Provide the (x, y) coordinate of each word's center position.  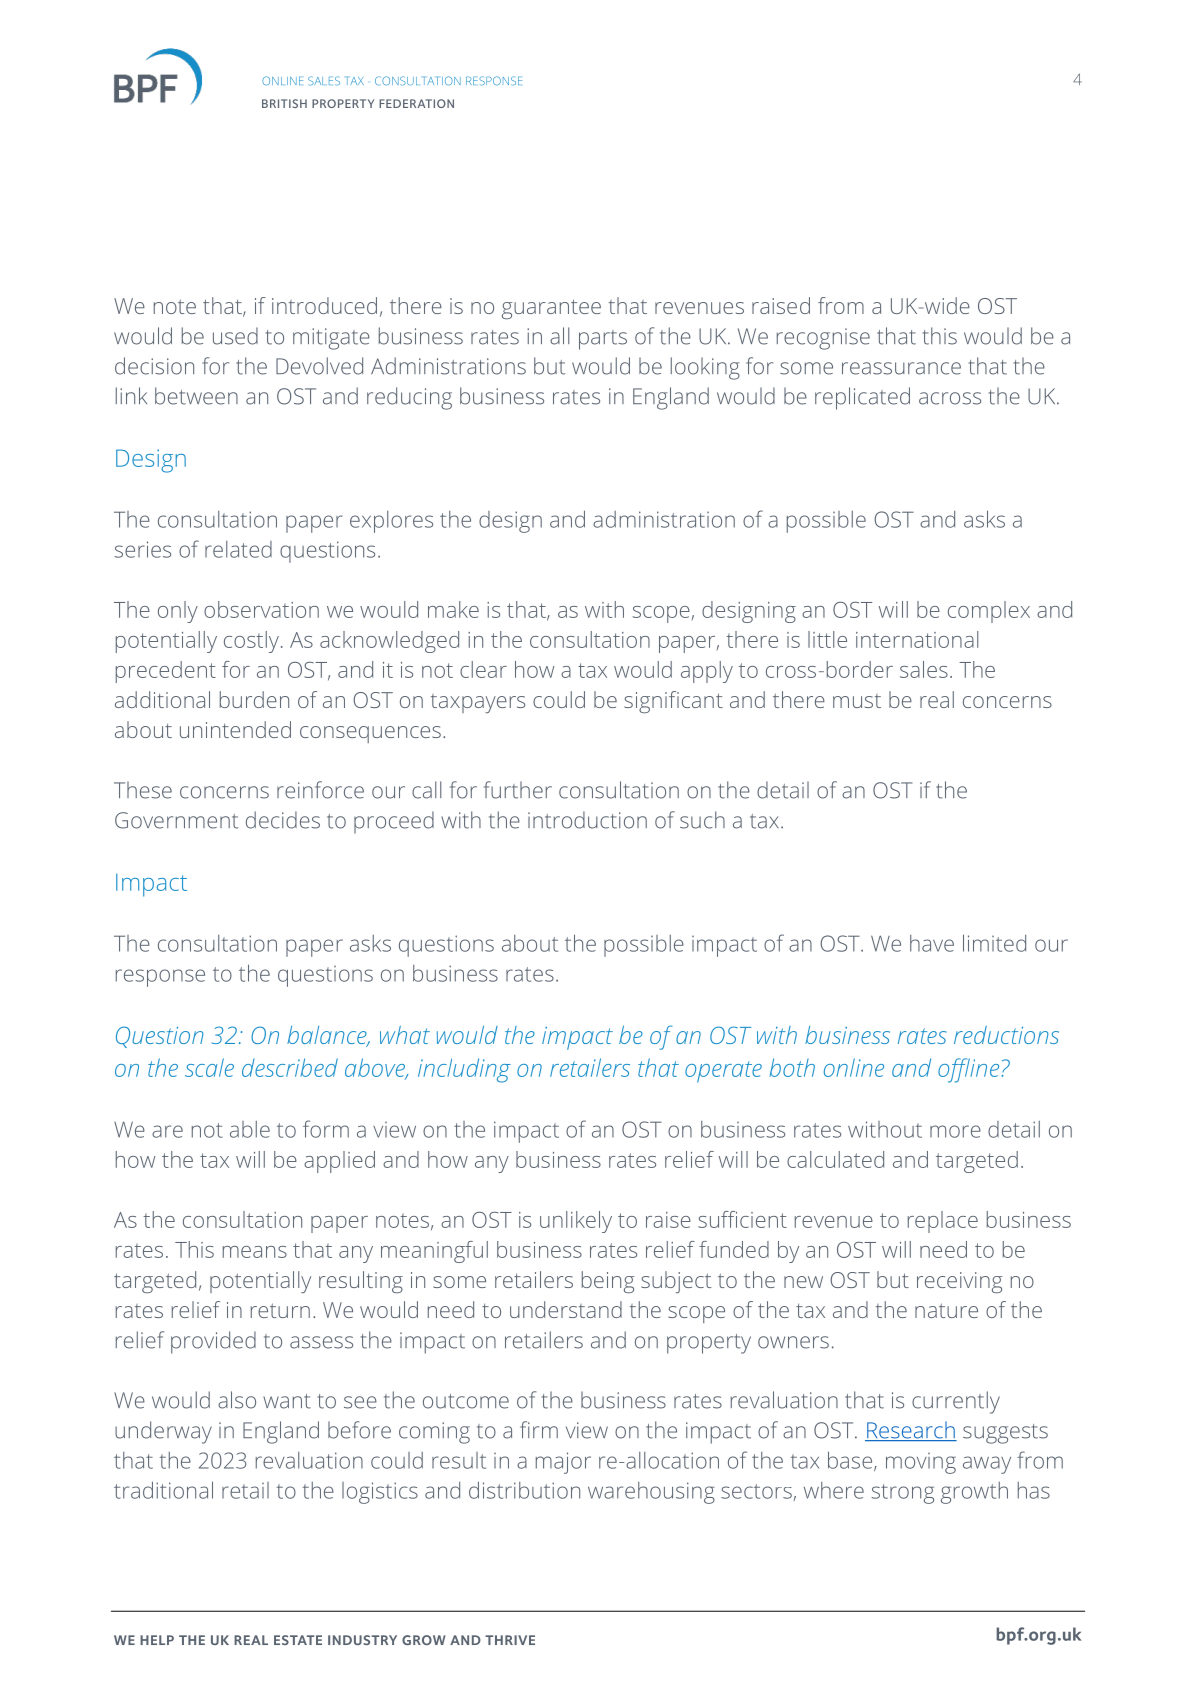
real (937, 699)
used (235, 336)
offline (970, 1070)
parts (603, 340)
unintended (235, 729)
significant (673, 702)
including (464, 1070)
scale (209, 1067)
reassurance (901, 368)
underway (163, 1432)
